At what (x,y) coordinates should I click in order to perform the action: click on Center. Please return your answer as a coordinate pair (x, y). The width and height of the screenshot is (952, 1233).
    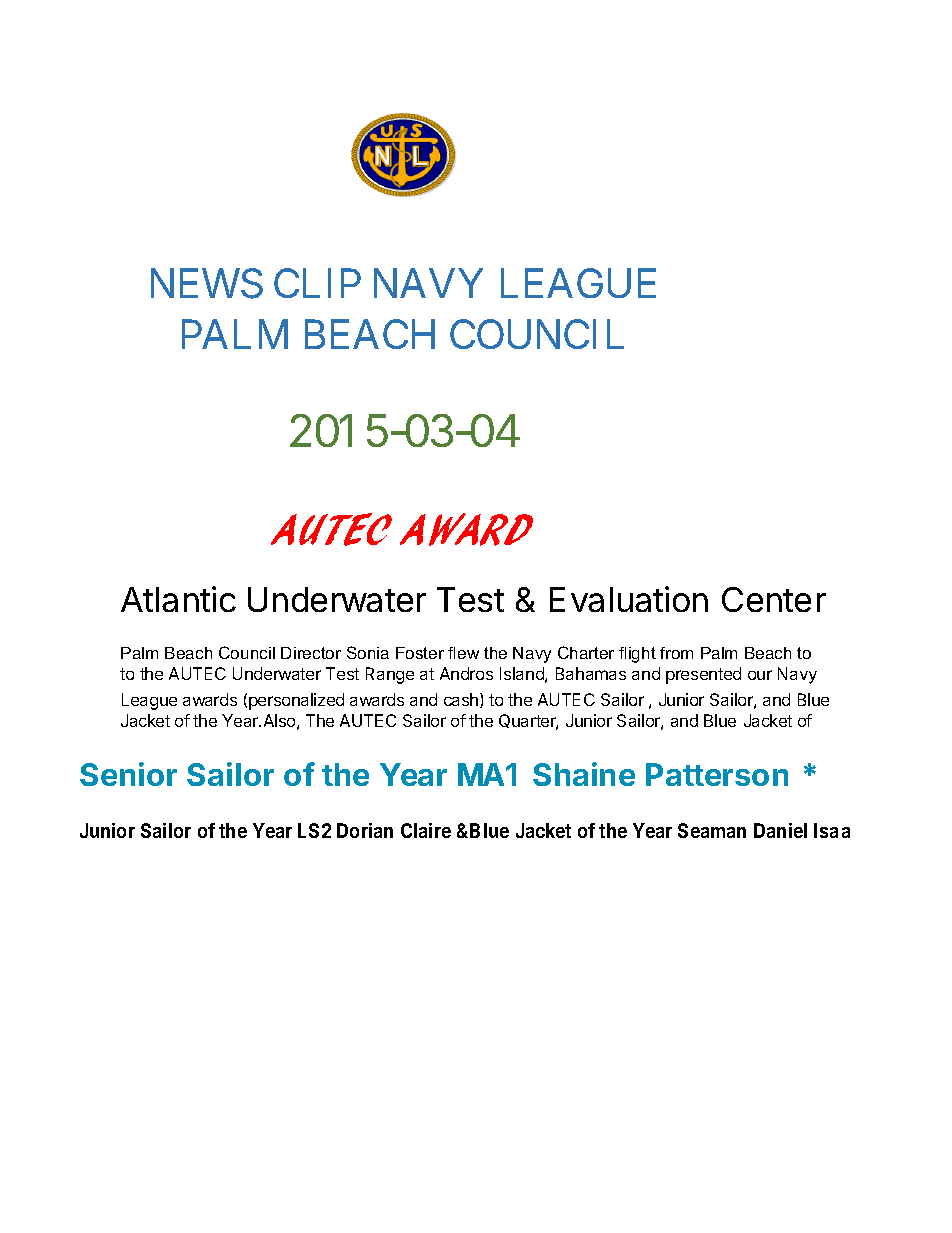
    Looking at the image, I should click on (774, 599).
